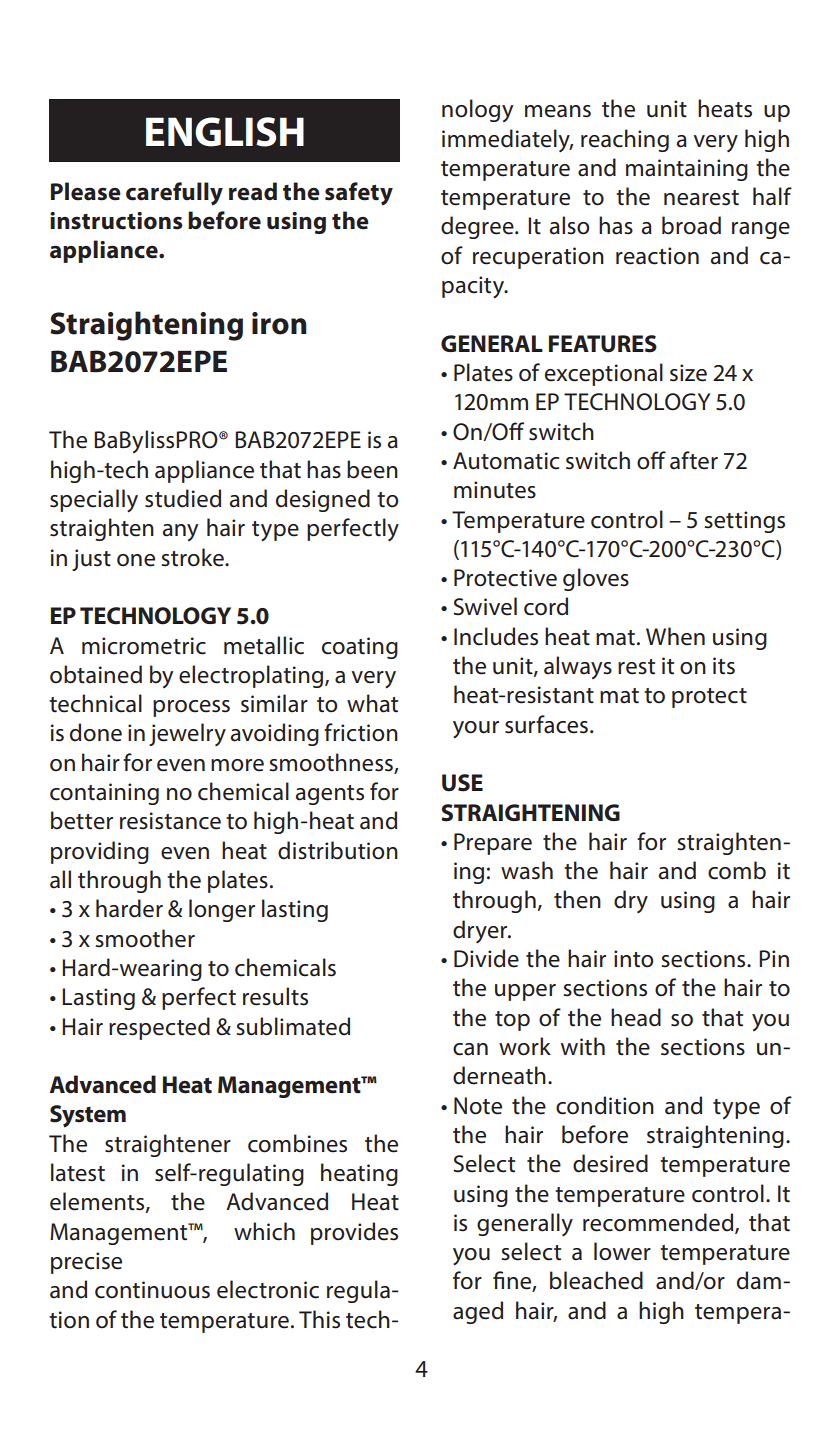 The height and width of the document is (1434, 840). What do you see at coordinates (145, 938) in the document?
I see `smoother` at bounding box center [145, 938].
